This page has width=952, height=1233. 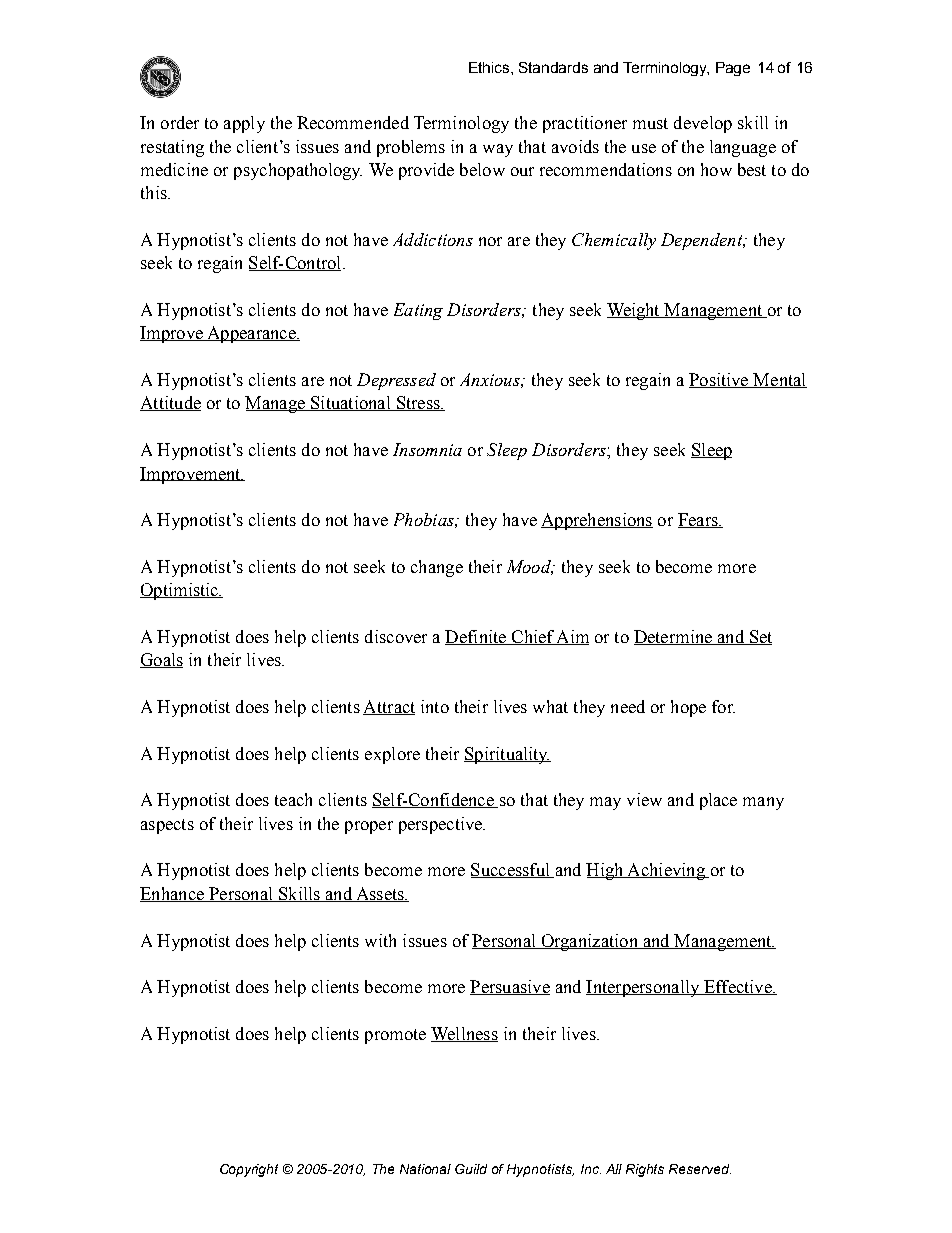 What do you see at coordinates (703, 124) in the page?
I see `develop` at bounding box center [703, 124].
